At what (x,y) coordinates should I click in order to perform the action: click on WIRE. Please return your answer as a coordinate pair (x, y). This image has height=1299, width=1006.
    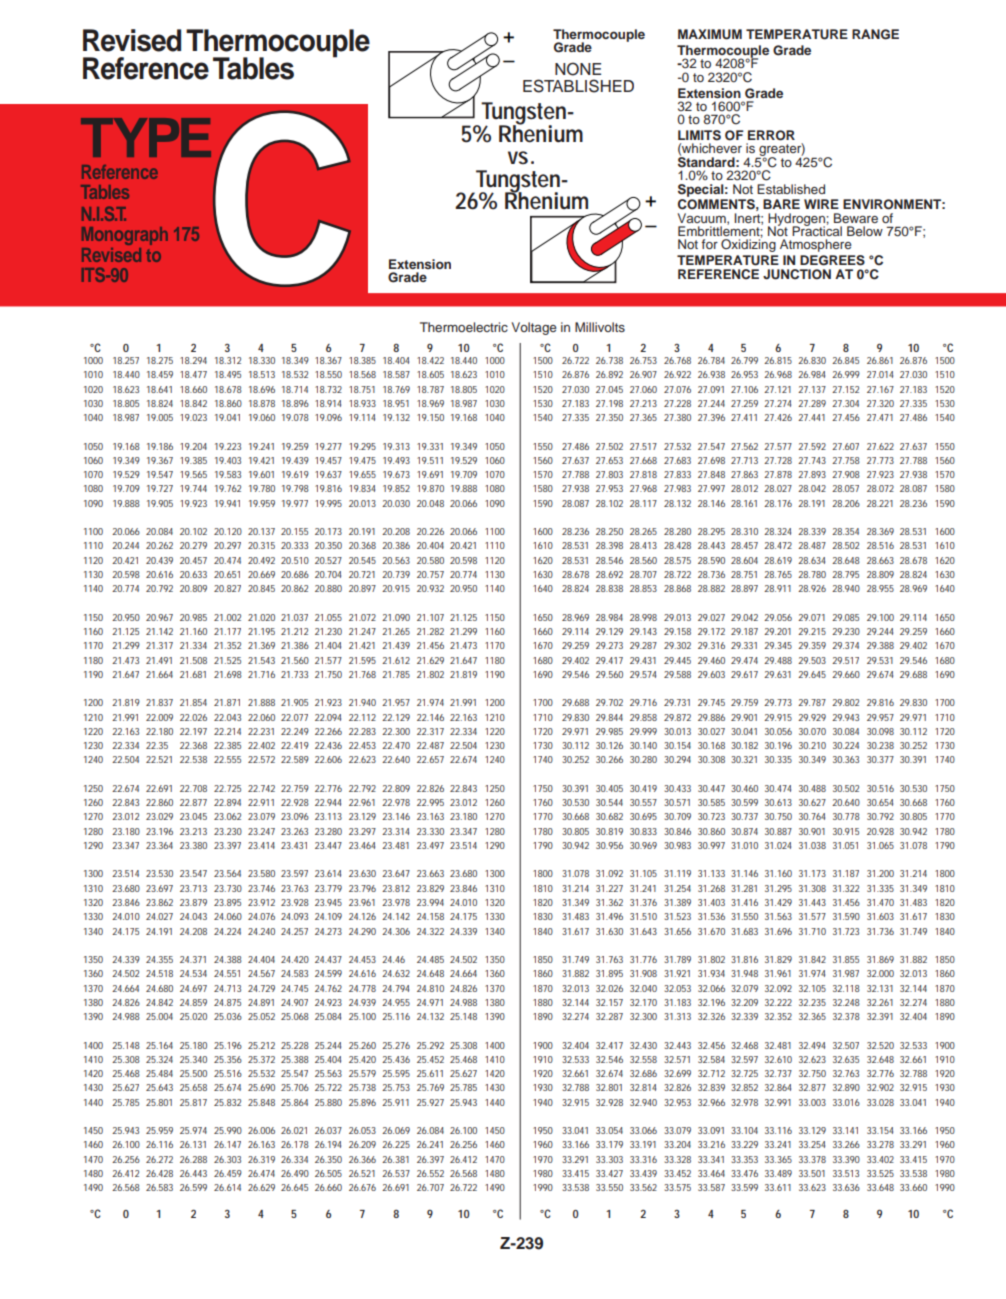
    Looking at the image, I should click on (821, 204).
